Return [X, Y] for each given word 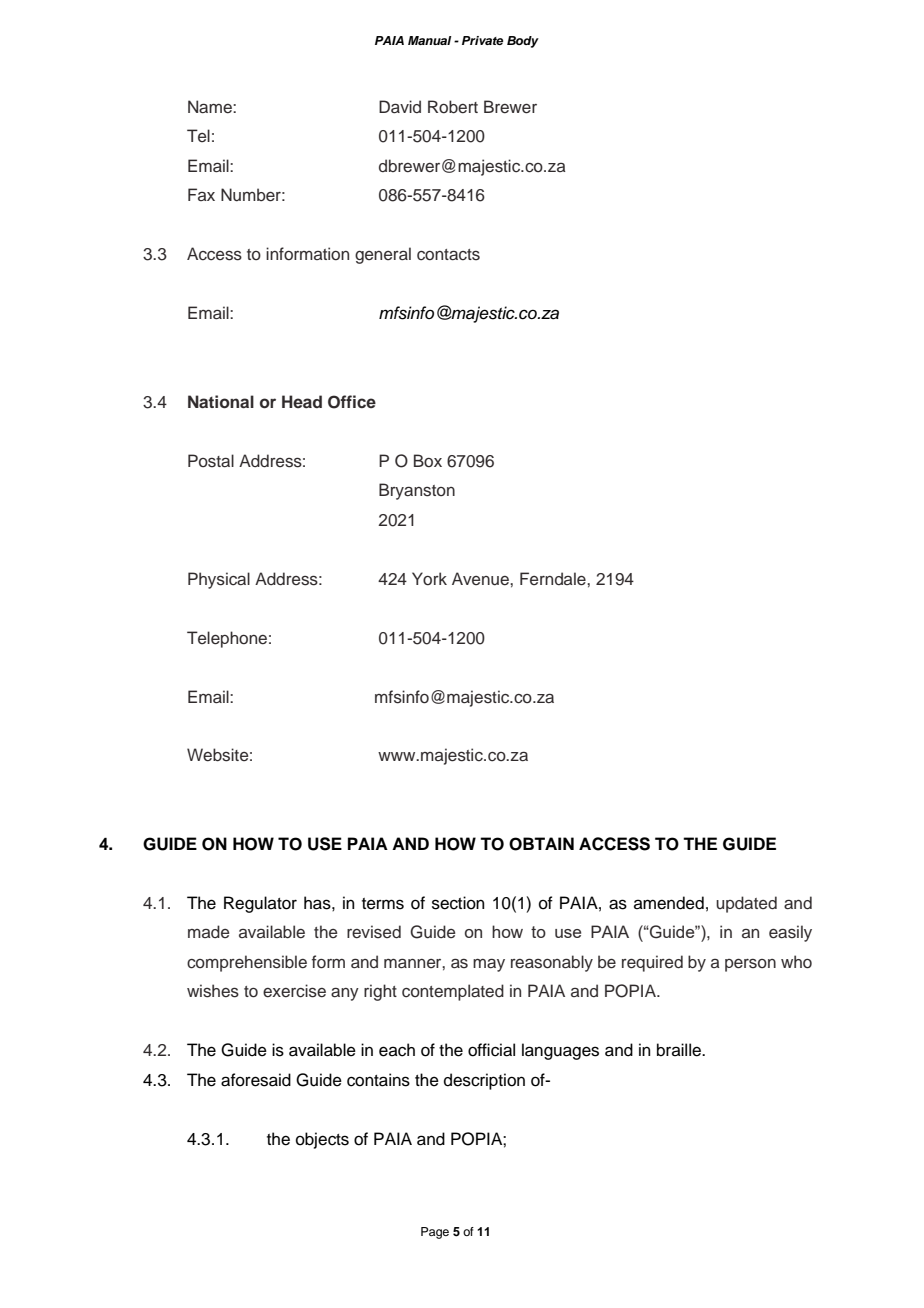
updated [746, 904]
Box [428, 460]
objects [322, 1140]
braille [680, 1050]
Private [482, 40]
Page [435, 1233]
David [400, 106]
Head [302, 401]
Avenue [481, 579]
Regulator [260, 904]
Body [523, 42]
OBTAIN [541, 844]
